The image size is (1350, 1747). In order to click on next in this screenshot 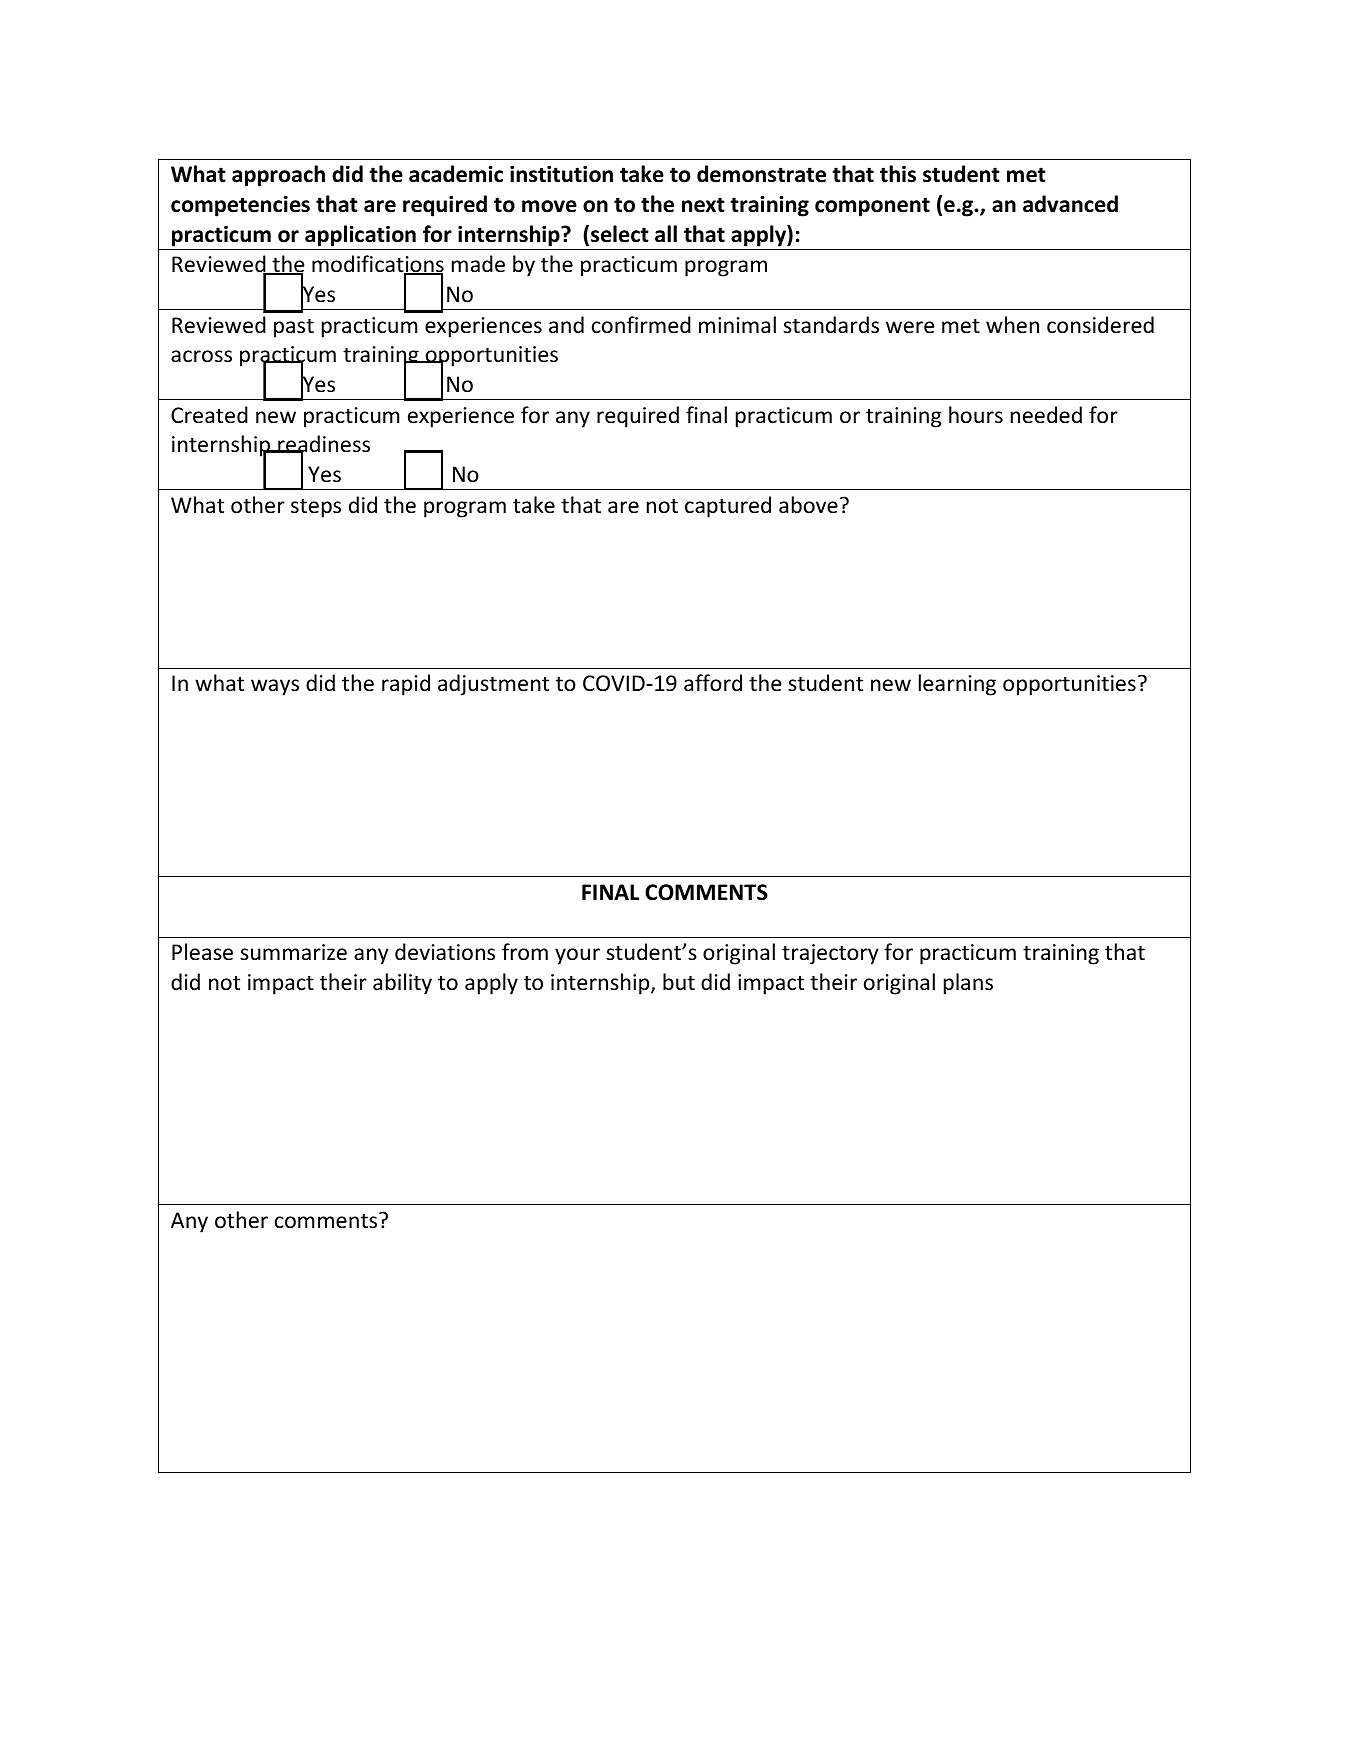, I will do `click(703, 205)`.
